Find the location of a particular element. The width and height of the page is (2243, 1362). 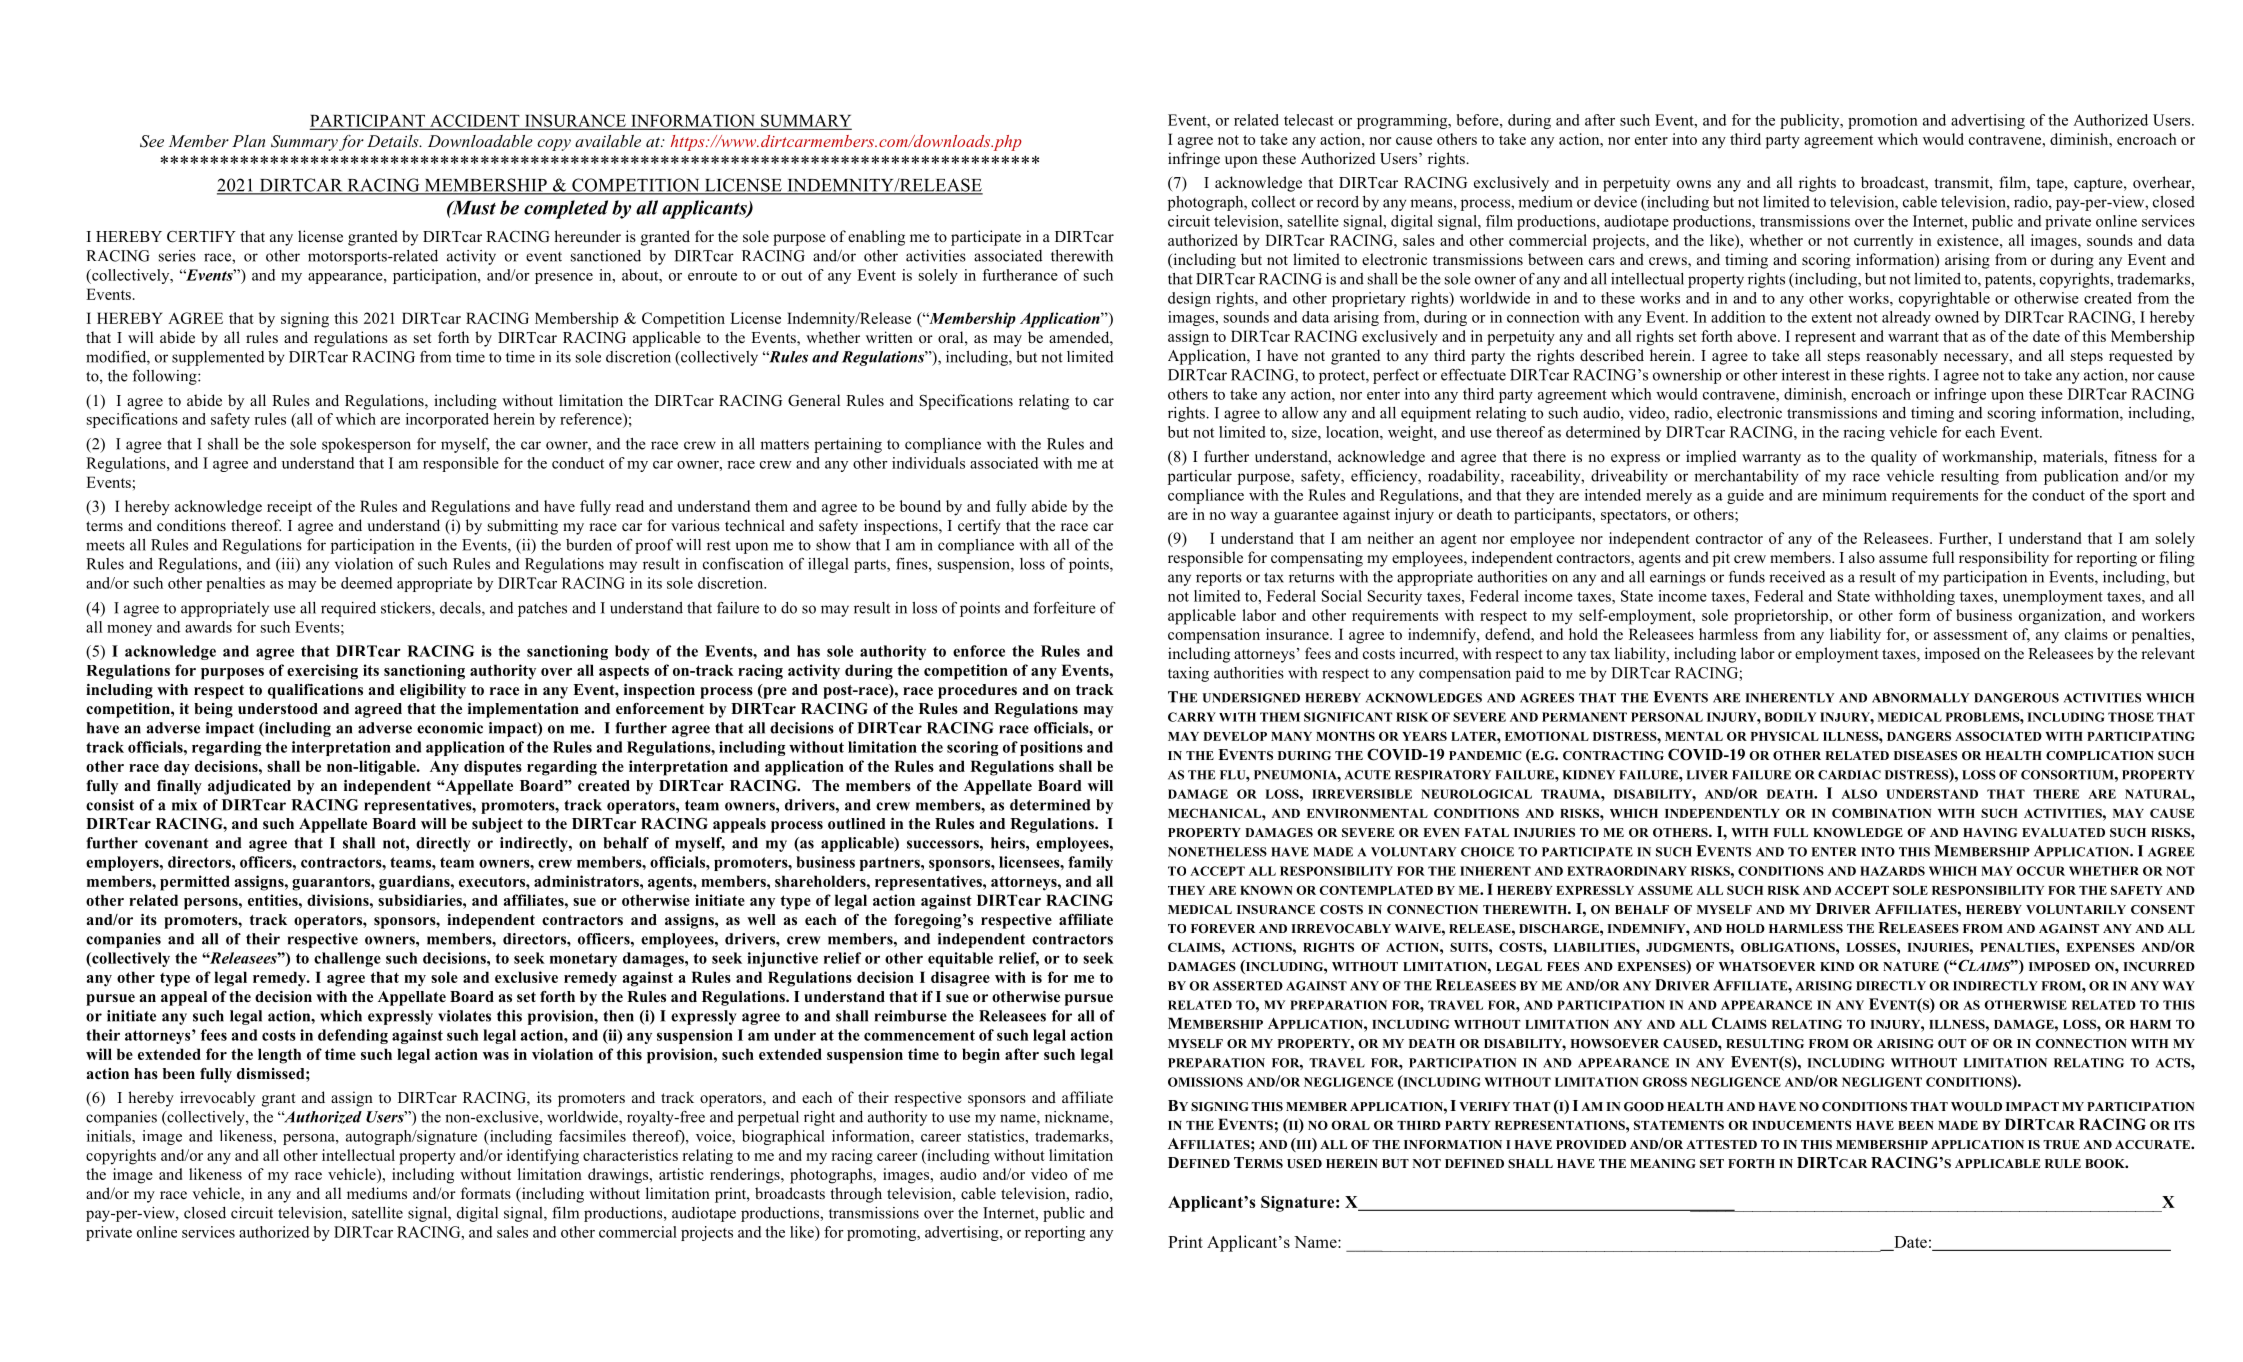

FOREVER is located at coordinates (1223, 928).
